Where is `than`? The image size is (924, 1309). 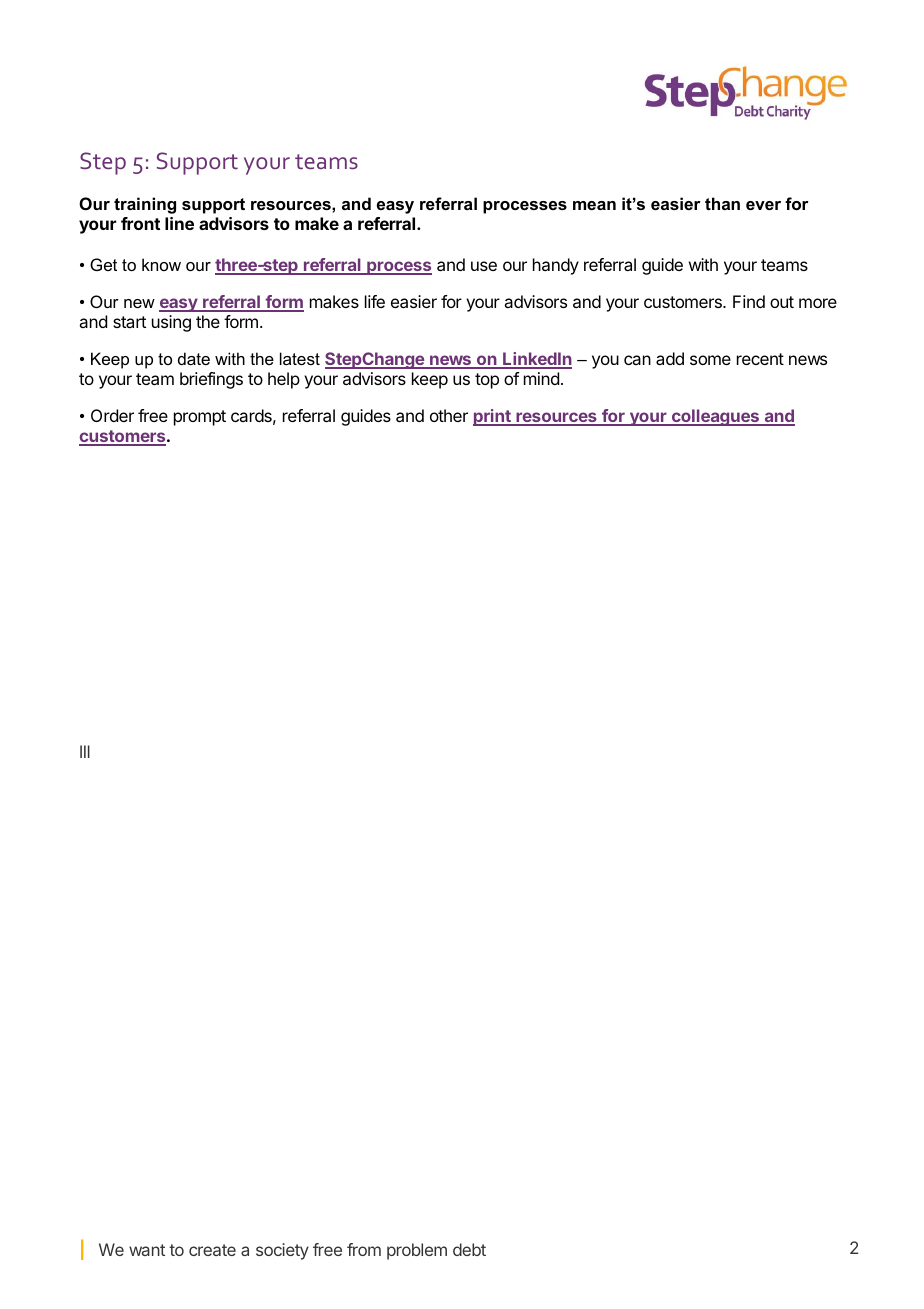 than is located at coordinates (722, 203).
